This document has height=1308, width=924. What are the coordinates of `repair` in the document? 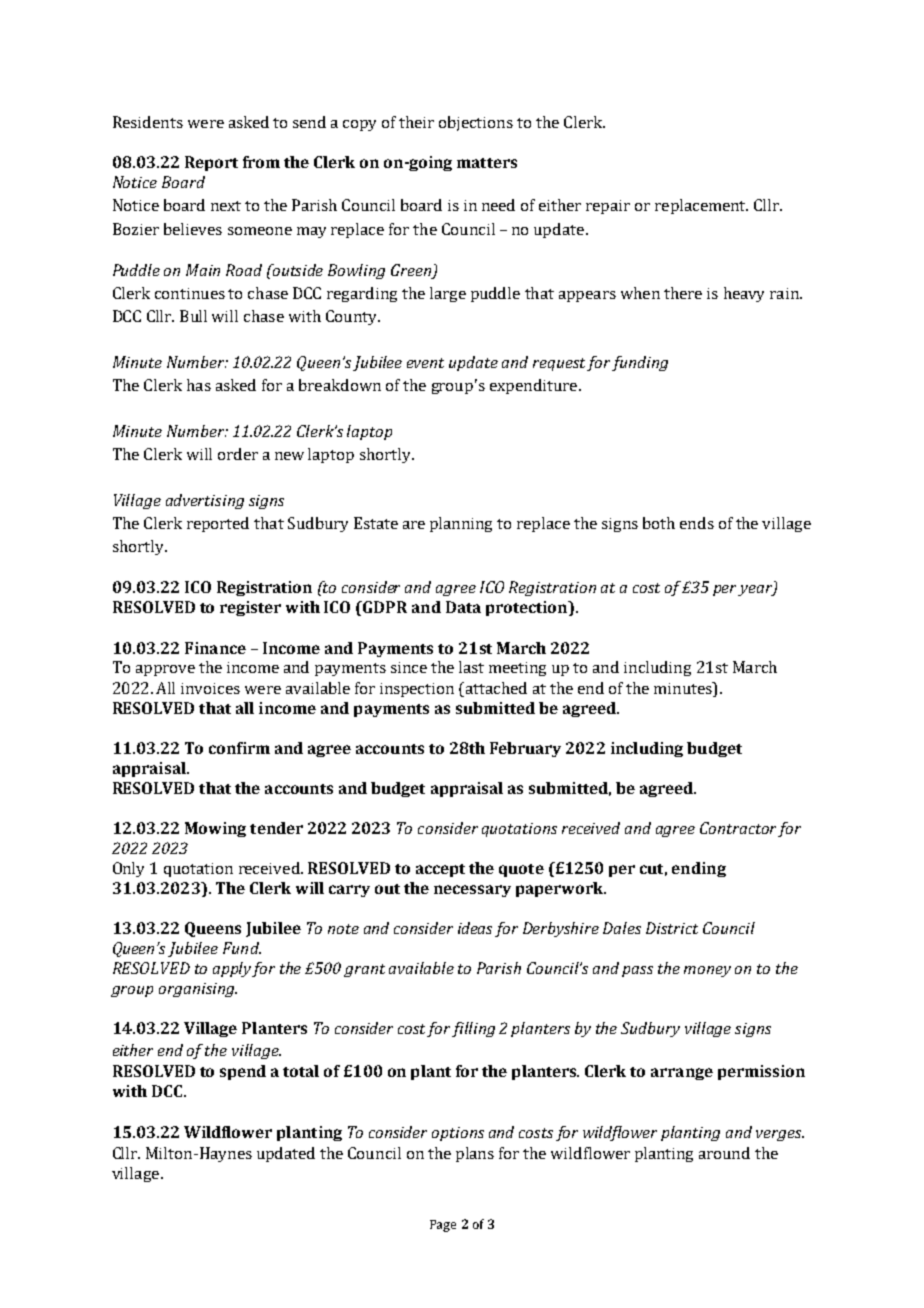 It's located at (608, 207).
